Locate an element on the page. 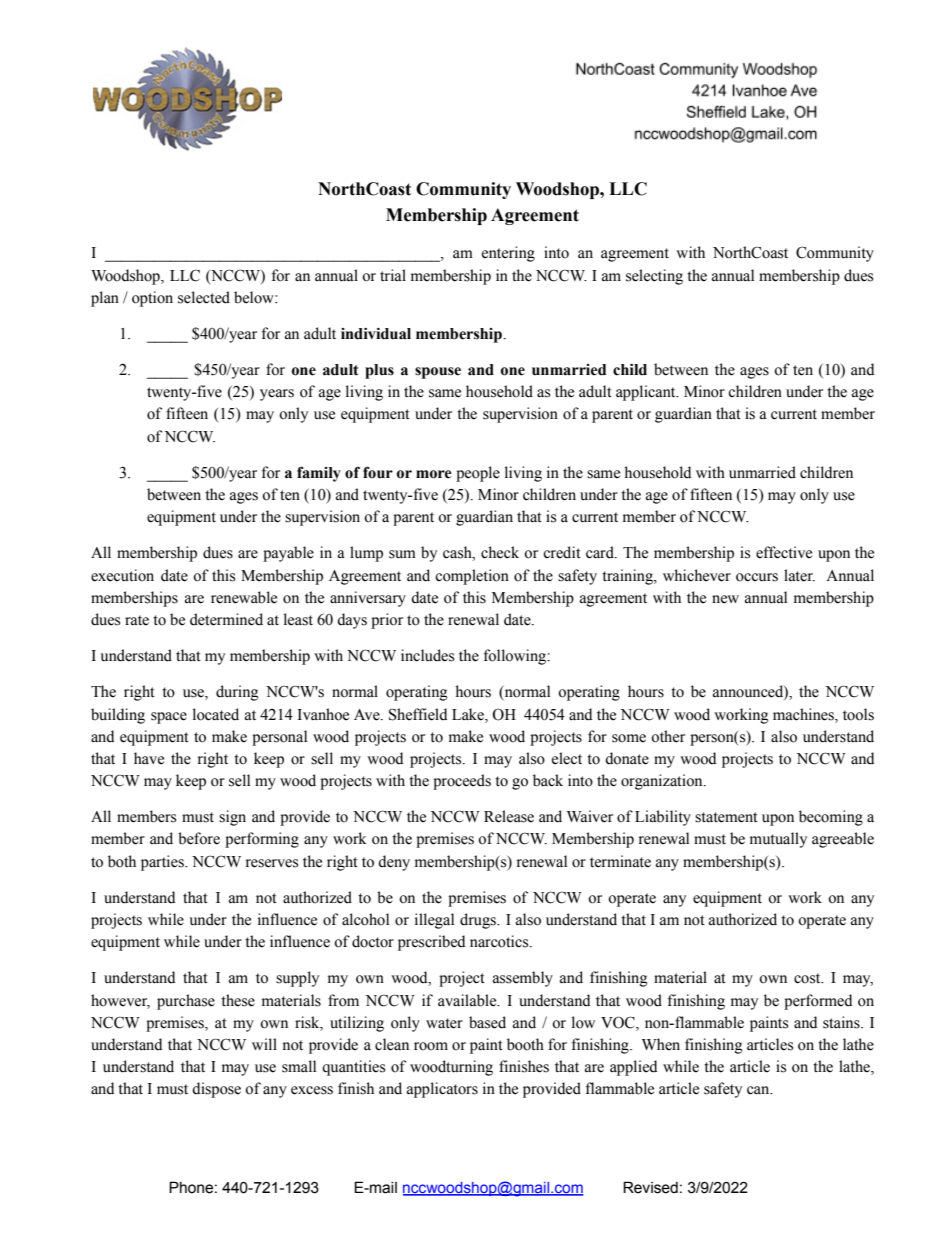  option is located at coordinates (152, 299).
